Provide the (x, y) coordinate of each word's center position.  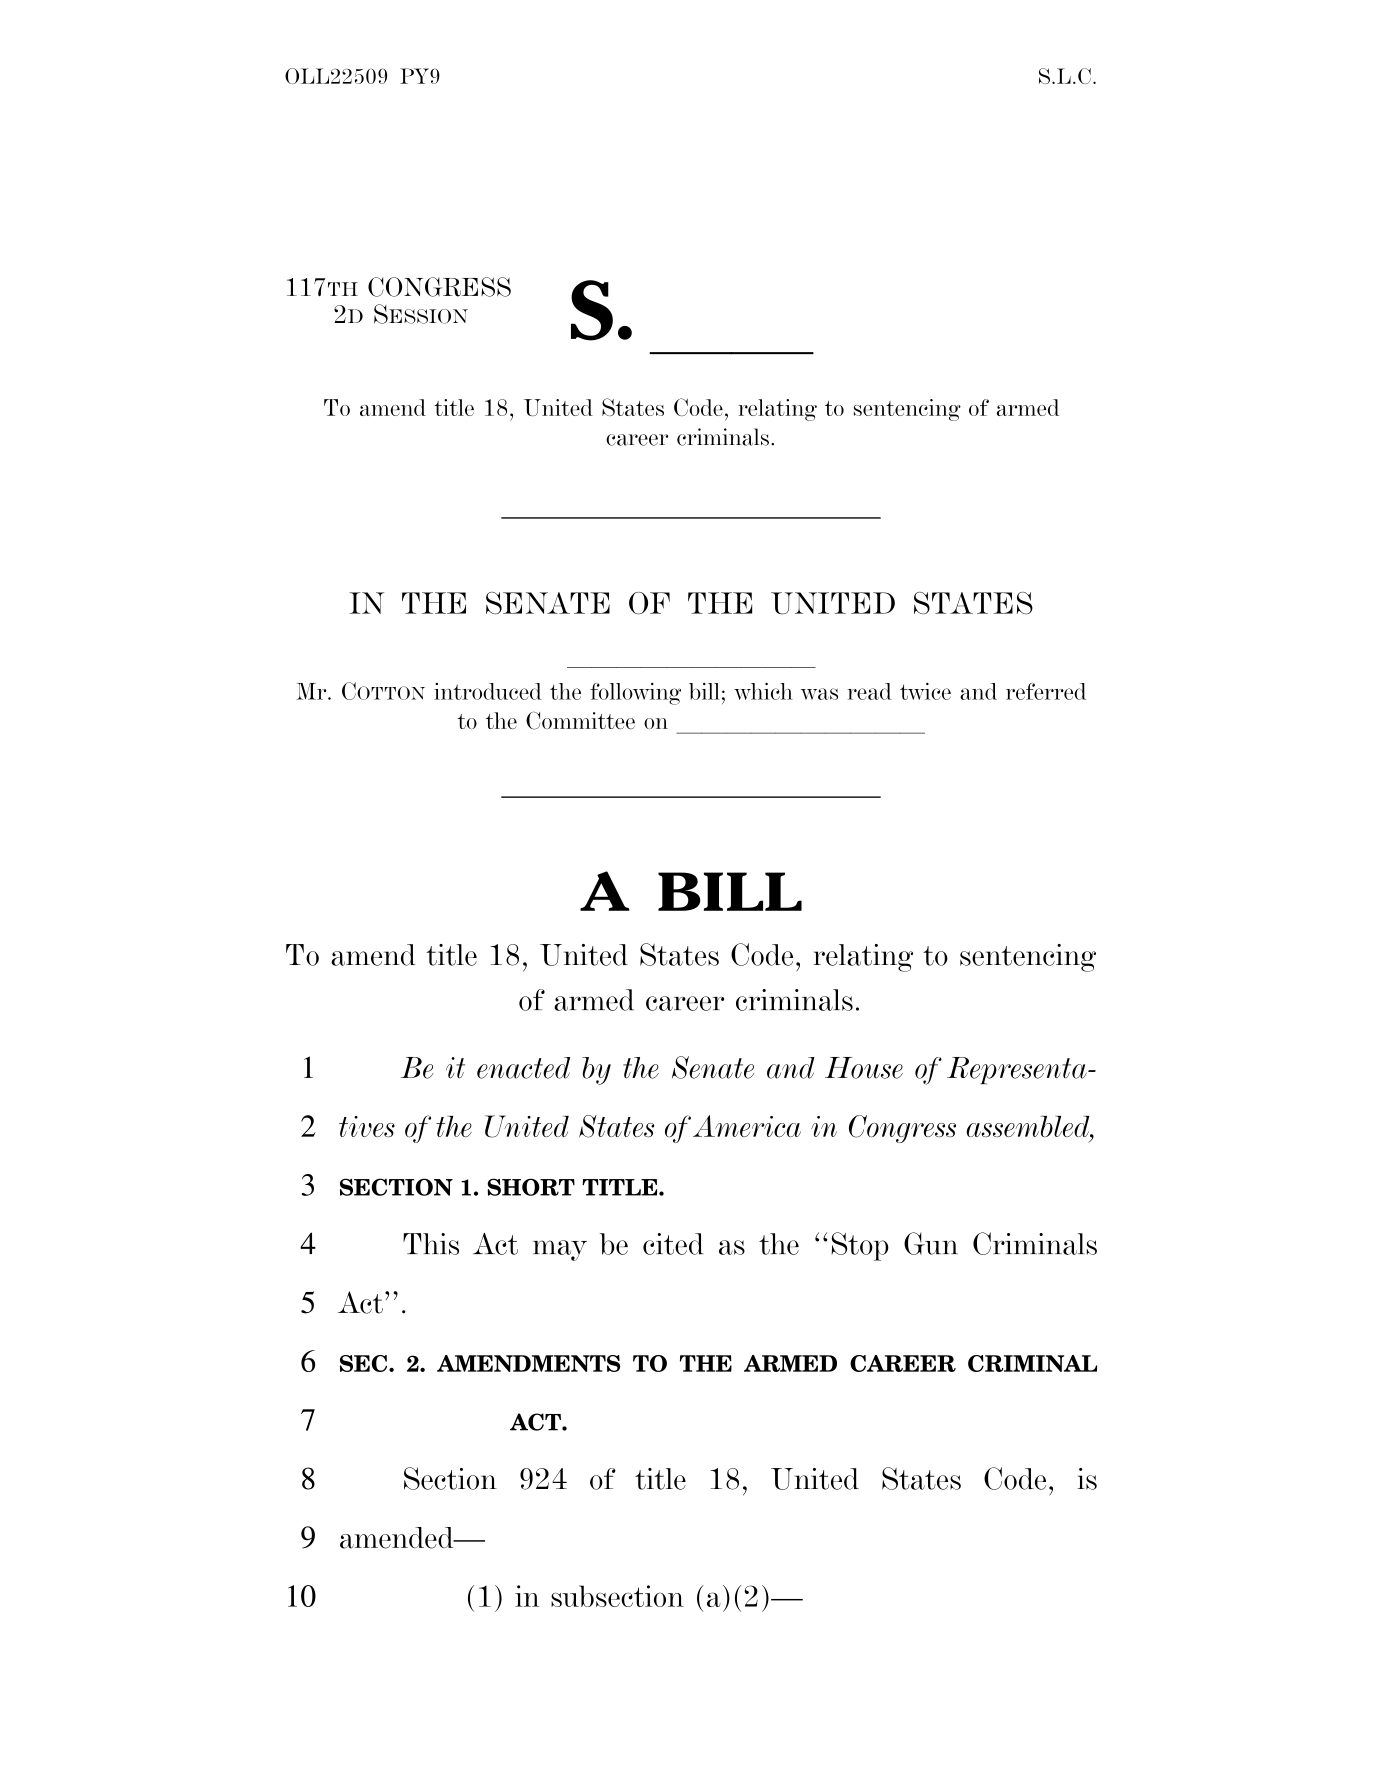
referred (1046, 691)
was (819, 694)
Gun (931, 1243)
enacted (523, 1068)
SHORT (531, 1187)
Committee (580, 720)
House (864, 1068)
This (431, 1244)
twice (925, 691)
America (747, 1126)
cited (673, 1244)
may (560, 1250)
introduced (488, 691)
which (763, 691)
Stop (860, 1246)
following (635, 694)
